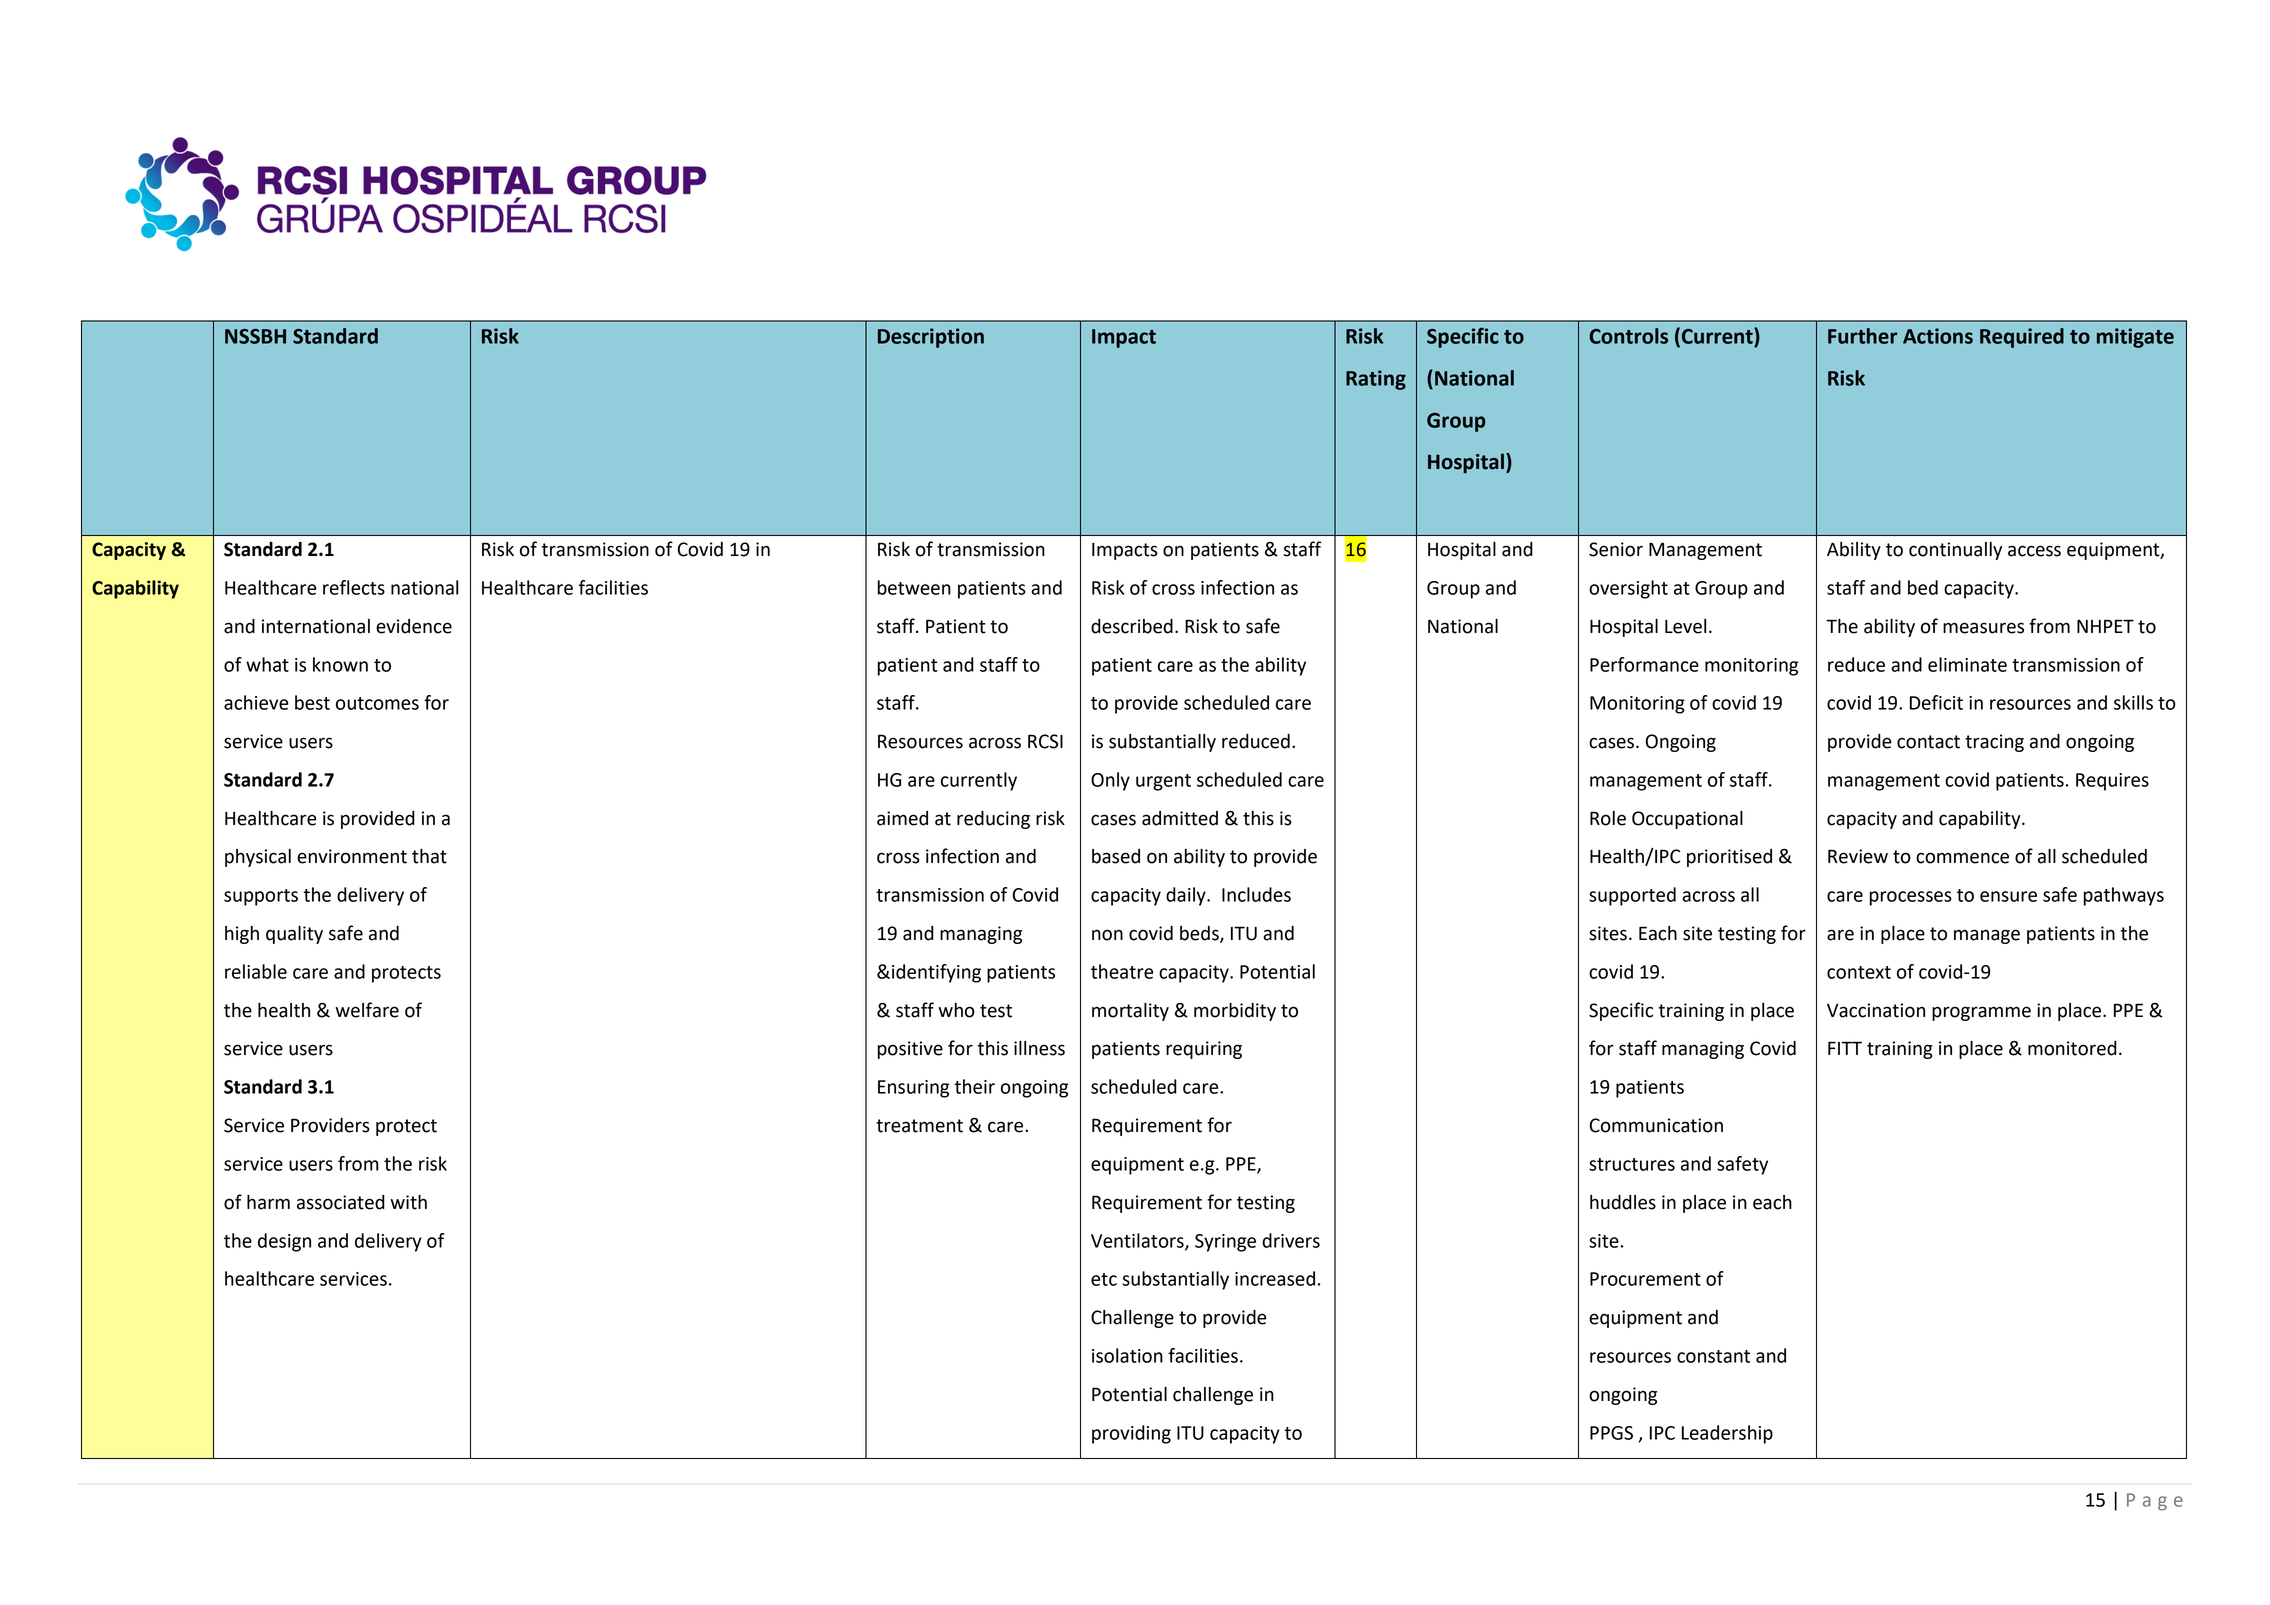 The image size is (2270, 1605). I want to click on Description, so click(931, 338).
